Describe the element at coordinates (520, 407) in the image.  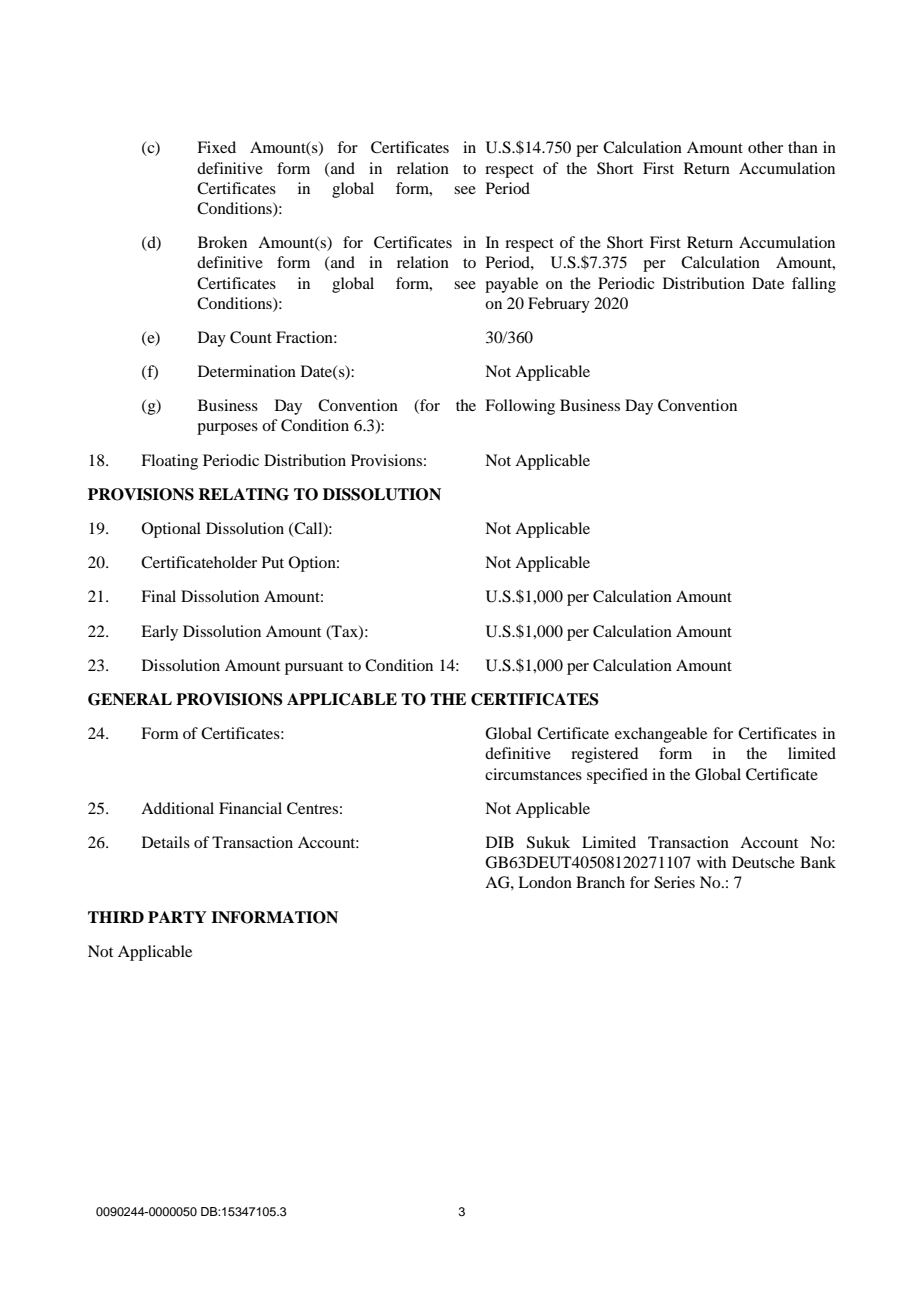
I see `Following` at that location.
